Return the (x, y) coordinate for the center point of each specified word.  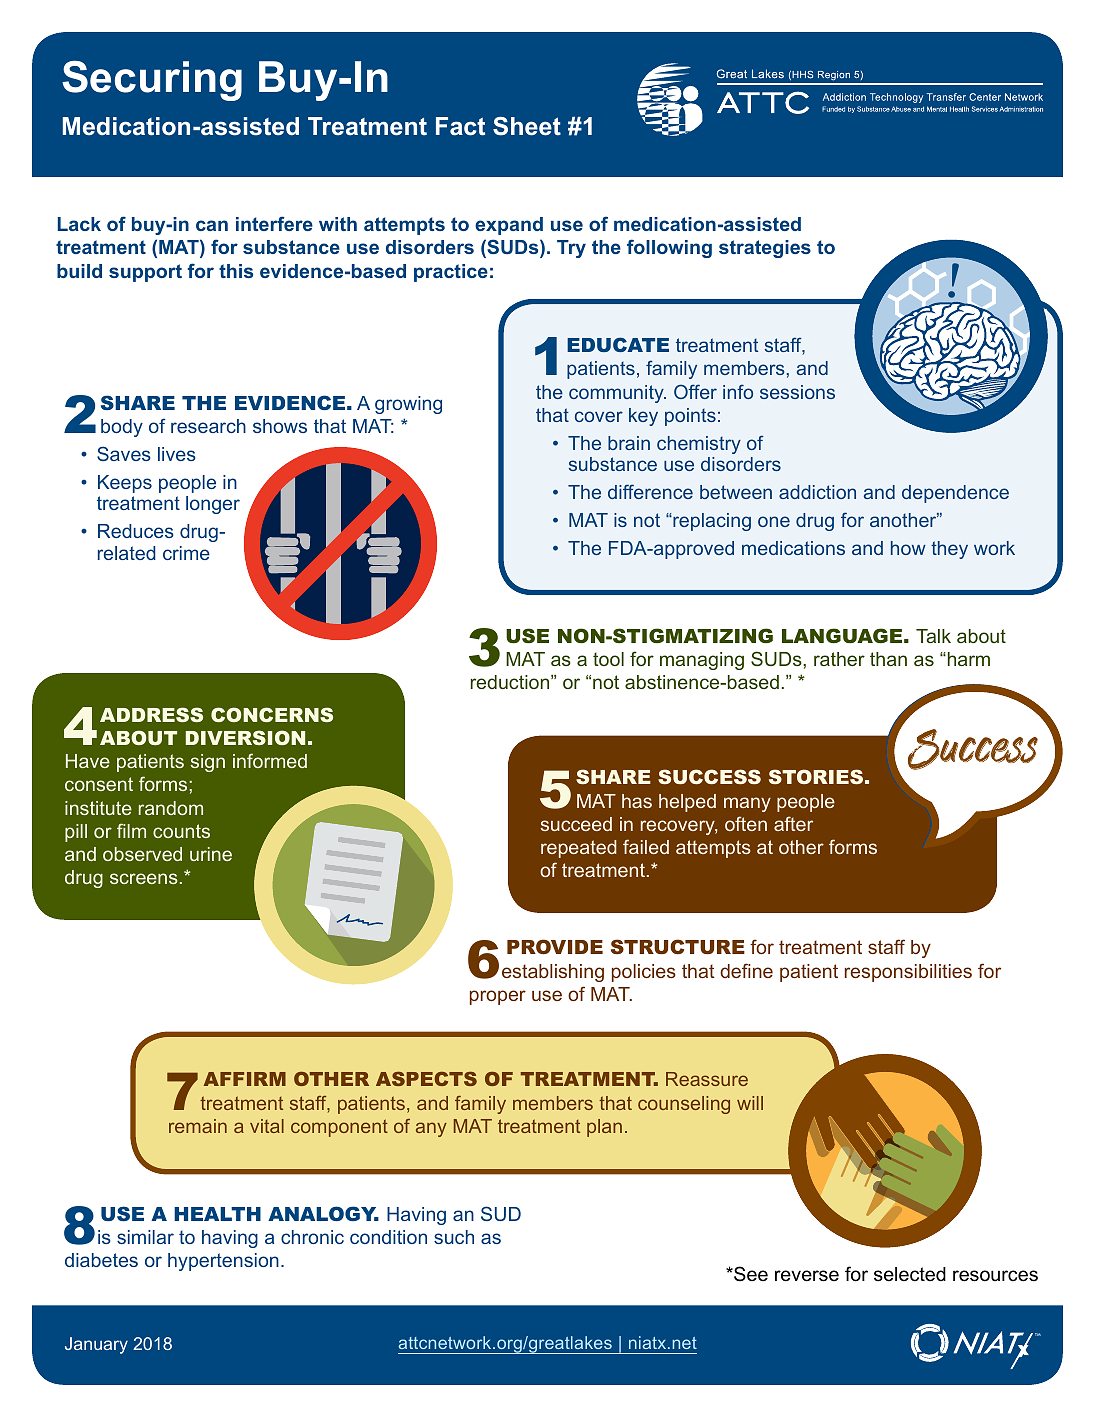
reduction (511, 682)
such (454, 1237)
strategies (765, 249)
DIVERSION (245, 737)
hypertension (223, 1262)
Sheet (527, 126)
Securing (152, 81)
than (888, 659)
